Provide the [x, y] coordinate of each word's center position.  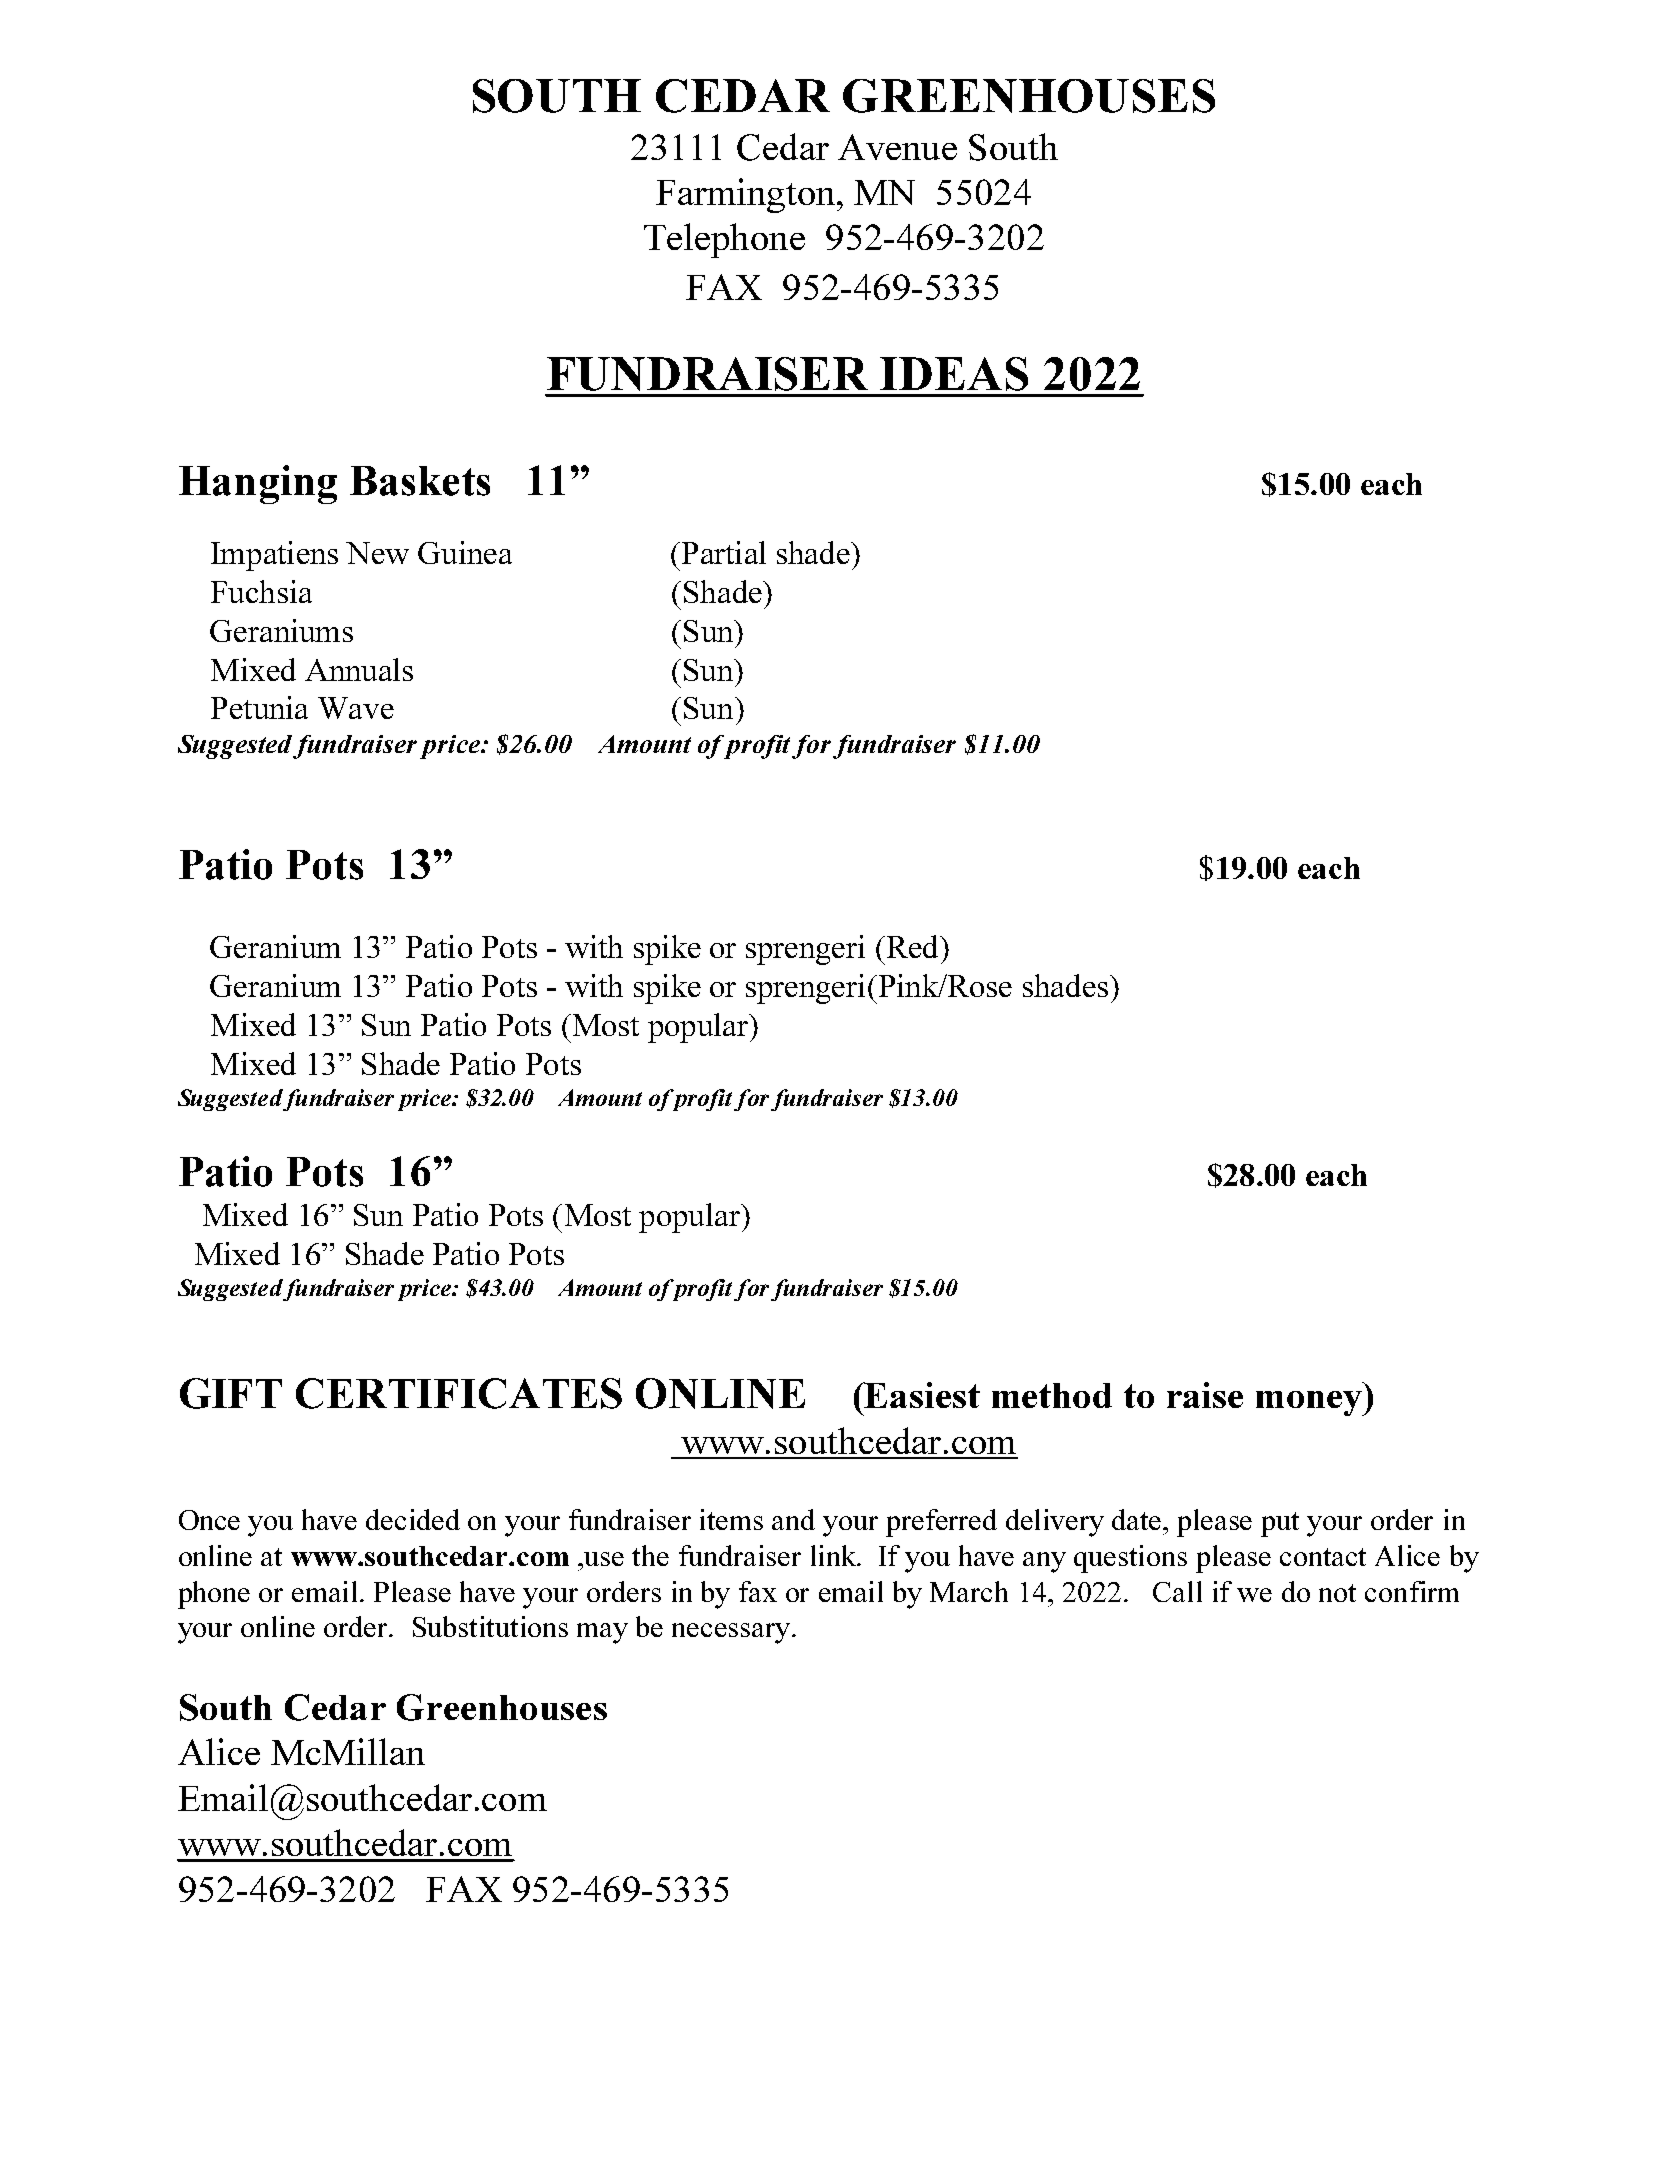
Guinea [465, 552]
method [1052, 1395]
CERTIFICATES [459, 1393]
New [377, 553]
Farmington [747, 195]
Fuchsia [261, 591]
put [1280, 1524]
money [1310, 1403]
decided [413, 1519]
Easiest [921, 1395]
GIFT [231, 1393]
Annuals [359, 669]
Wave [356, 708]
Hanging [258, 484]
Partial [724, 552]
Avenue [897, 147]
